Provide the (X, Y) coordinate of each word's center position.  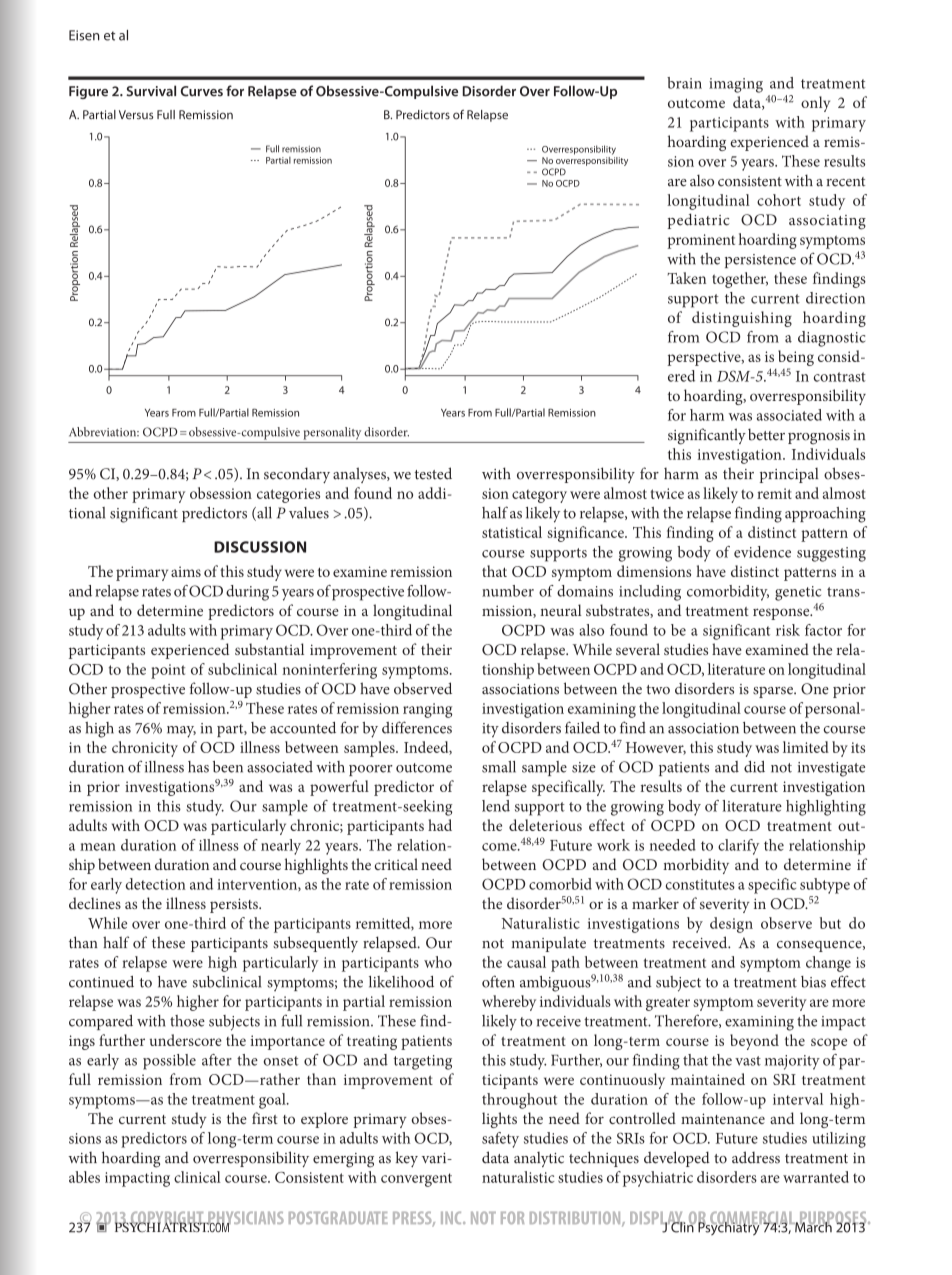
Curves (202, 91)
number (508, 591)
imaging (736, 85)
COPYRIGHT (167, 1219)
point (168, 671)
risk (788, 630)
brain (684, 83)
